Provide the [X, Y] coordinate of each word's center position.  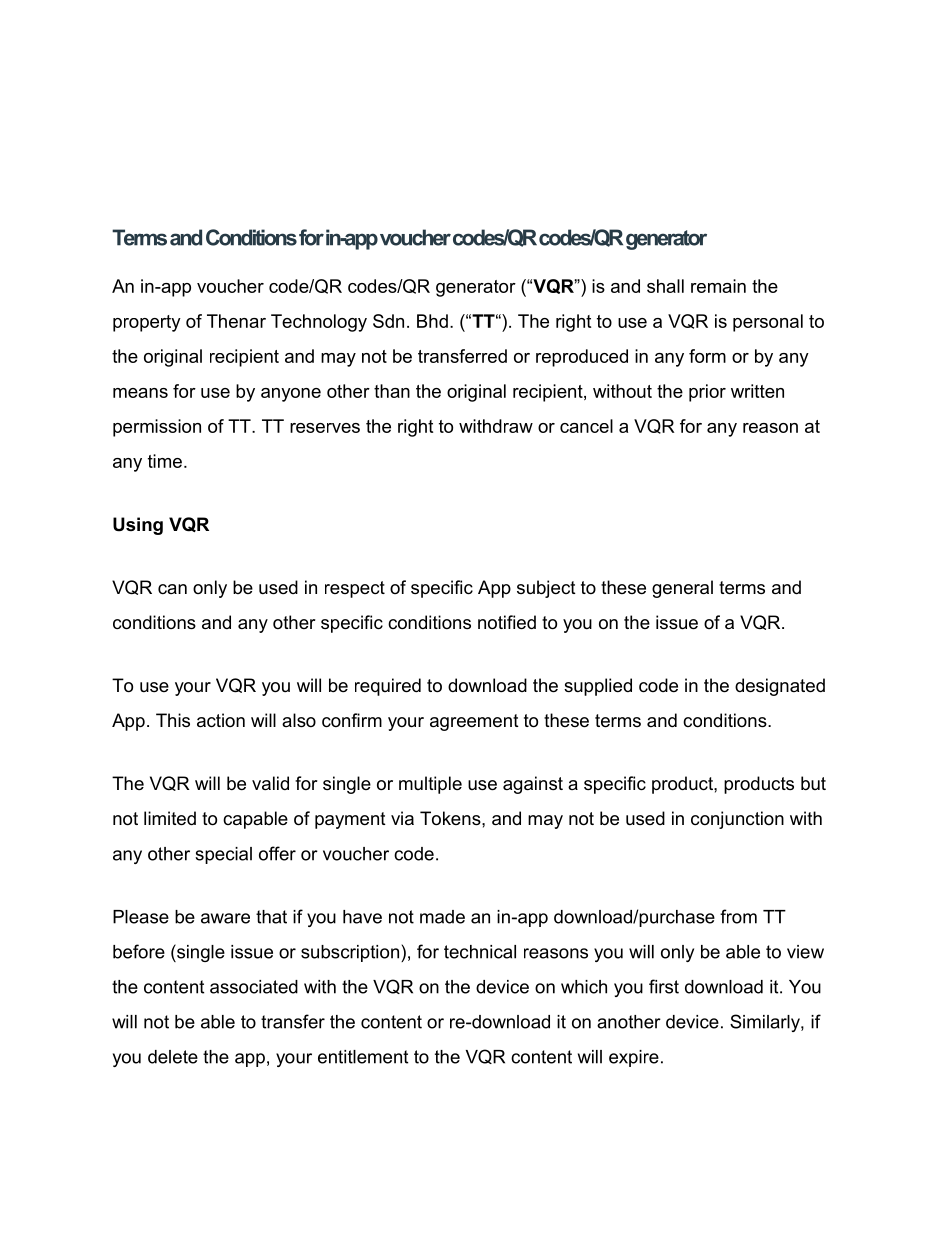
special [223, 855]
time [165, 461]
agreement [474, 722]
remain [718, 286]
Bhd [432, 321]
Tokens [451, 818]
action [221, 720]
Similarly [766, 1023]
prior [707, 393]
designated [780, 687]
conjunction [737, 820]
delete [173, 1057]
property [147, 323]
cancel [586, 426]
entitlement [363, 1057]
